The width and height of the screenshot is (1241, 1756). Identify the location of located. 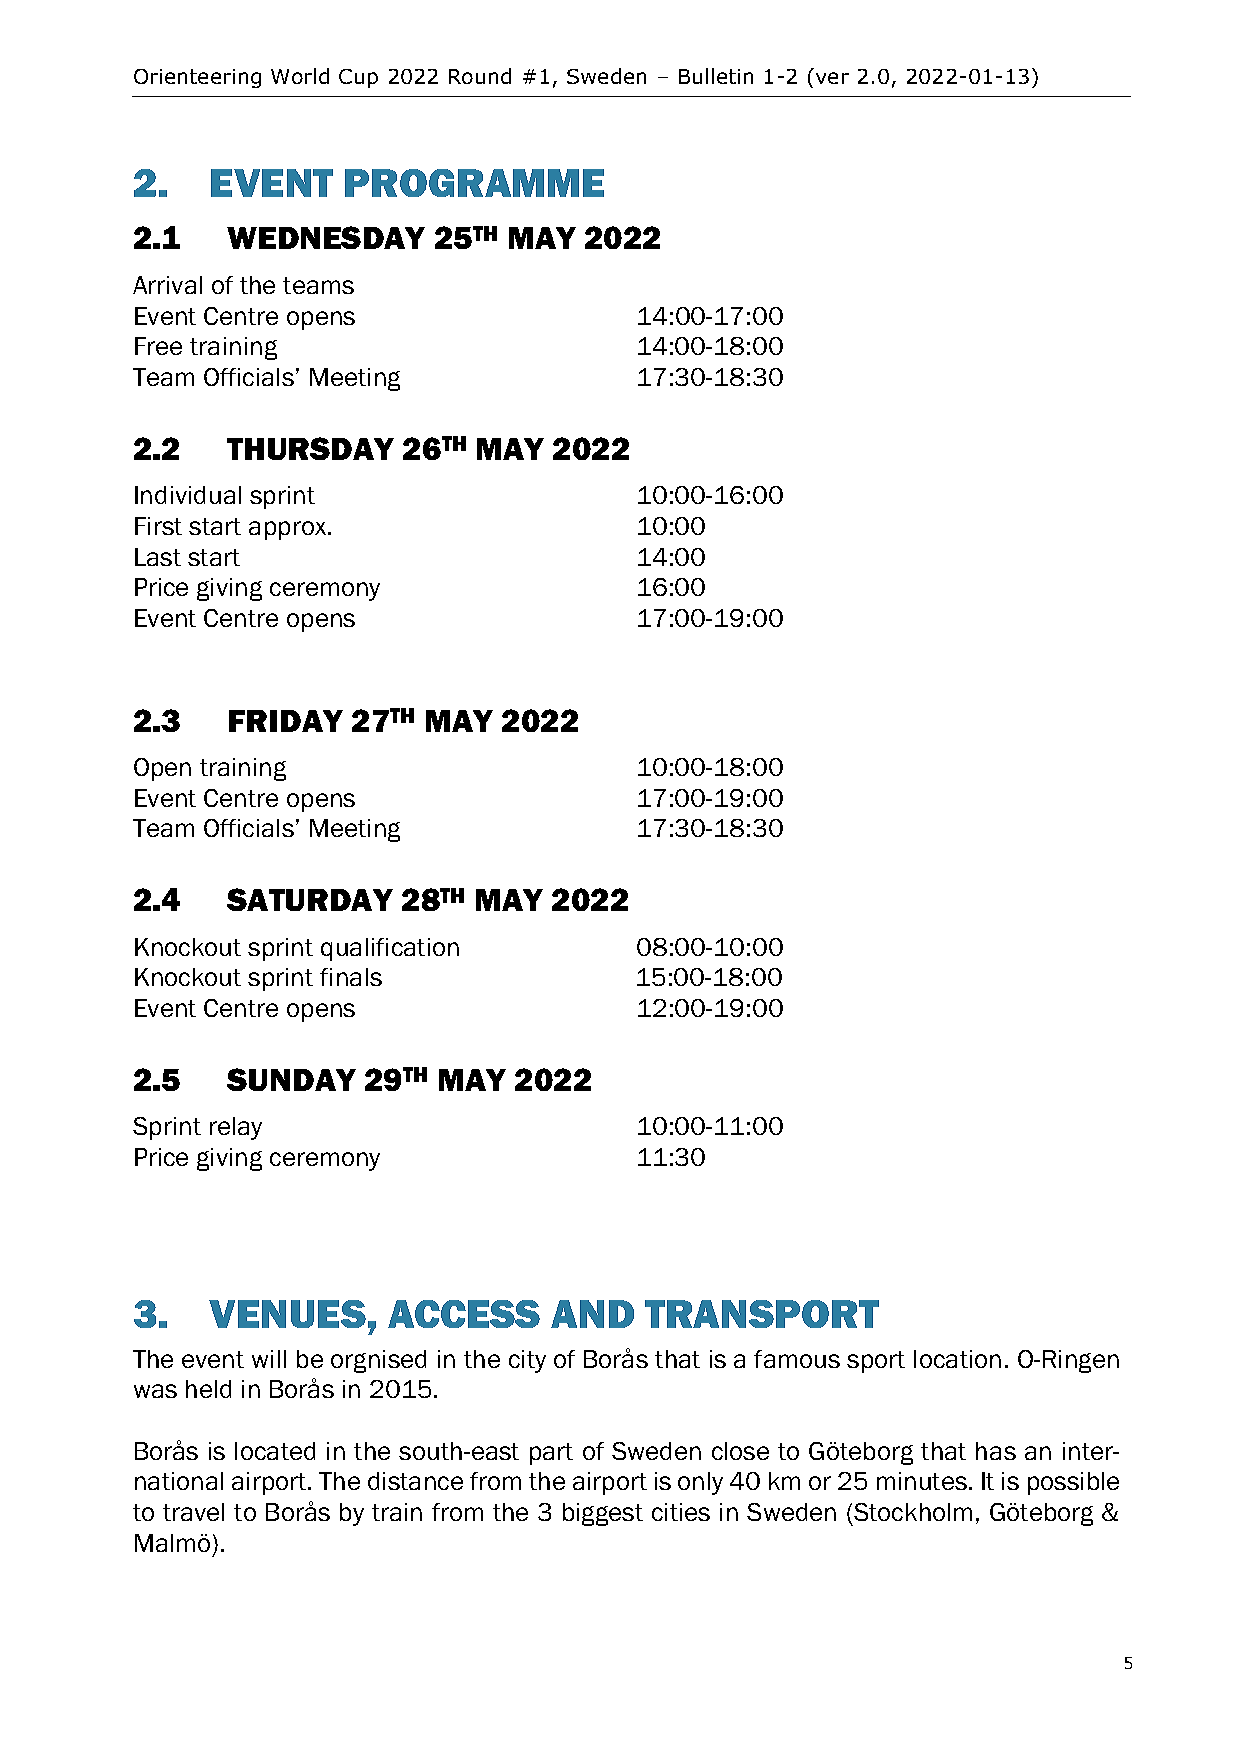
(275, 1451).
